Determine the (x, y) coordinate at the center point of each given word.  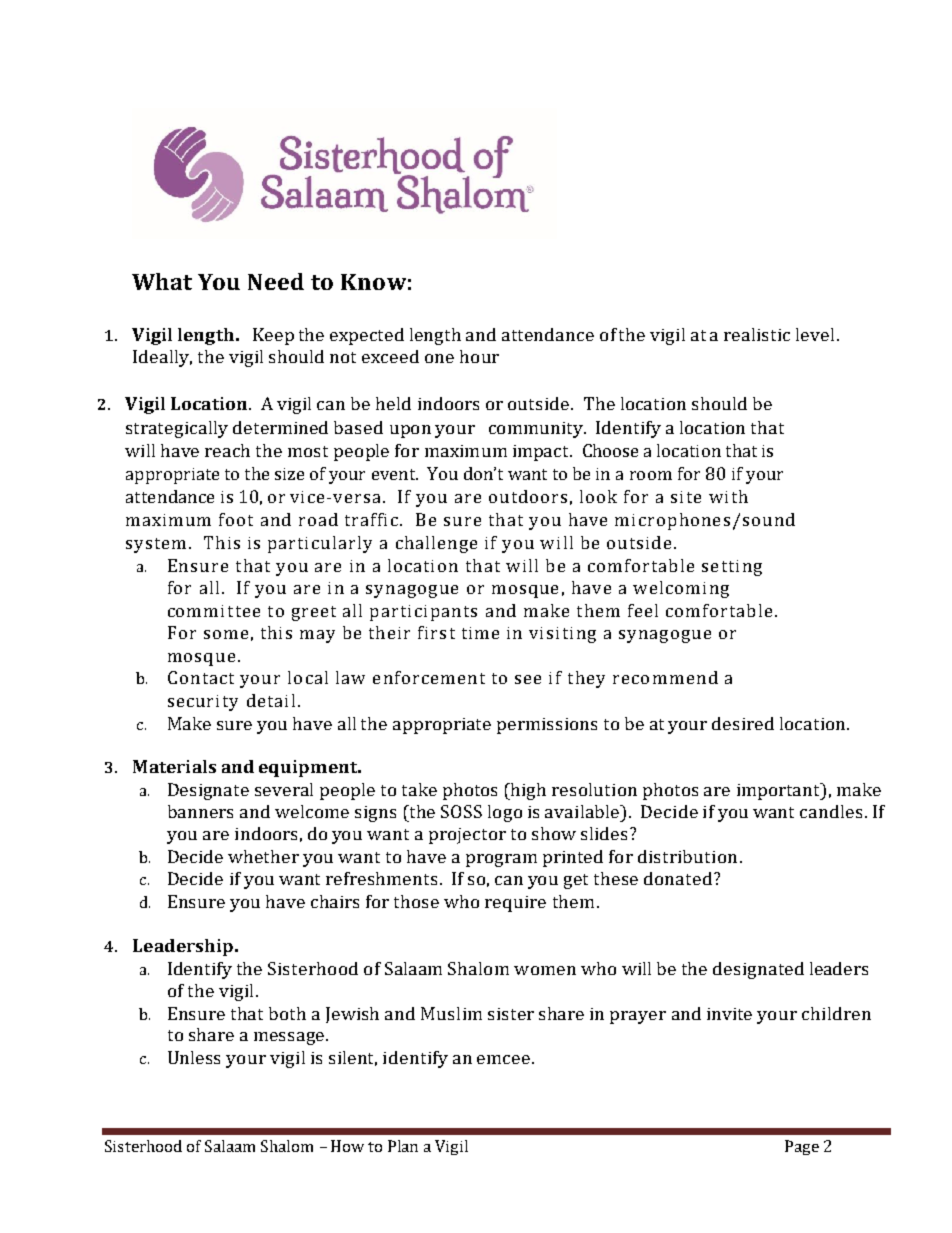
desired (743, 723)
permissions (547, 726)
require (515, 904)
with (728, 496)
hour (479, 356)
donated (678, 878)
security (203, 703)
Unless (194, 1057)
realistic (757, 334)
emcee (505, 1059)
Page (802, 1147)
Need (276, 281)
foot (236, 519)
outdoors (528, 496)
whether (263, 856)
